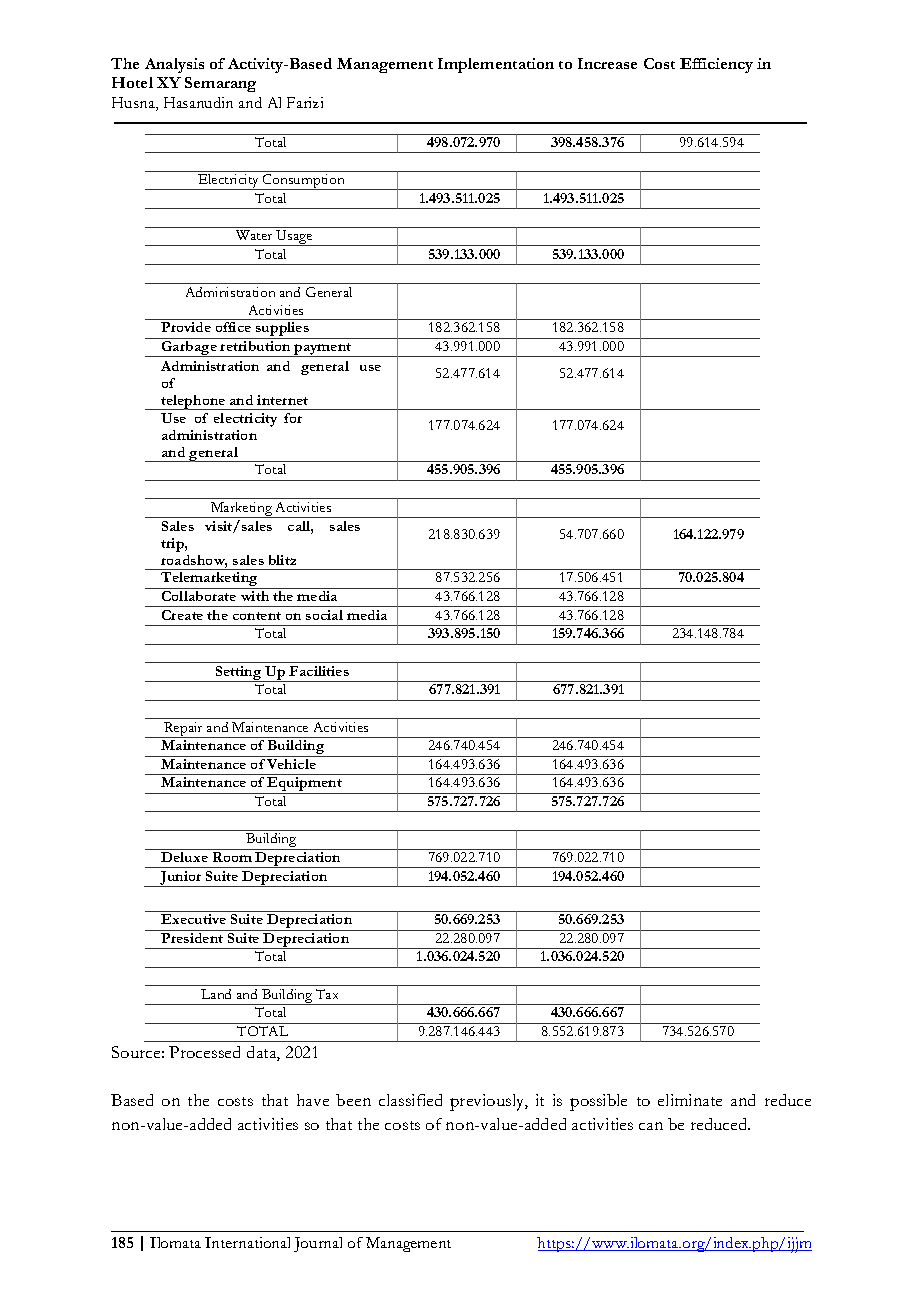 Image resolution: width=924 pixels, height=1308 pixels. Describe the element at coordinates (216, 994) in the document. I see `Land` at that location.
